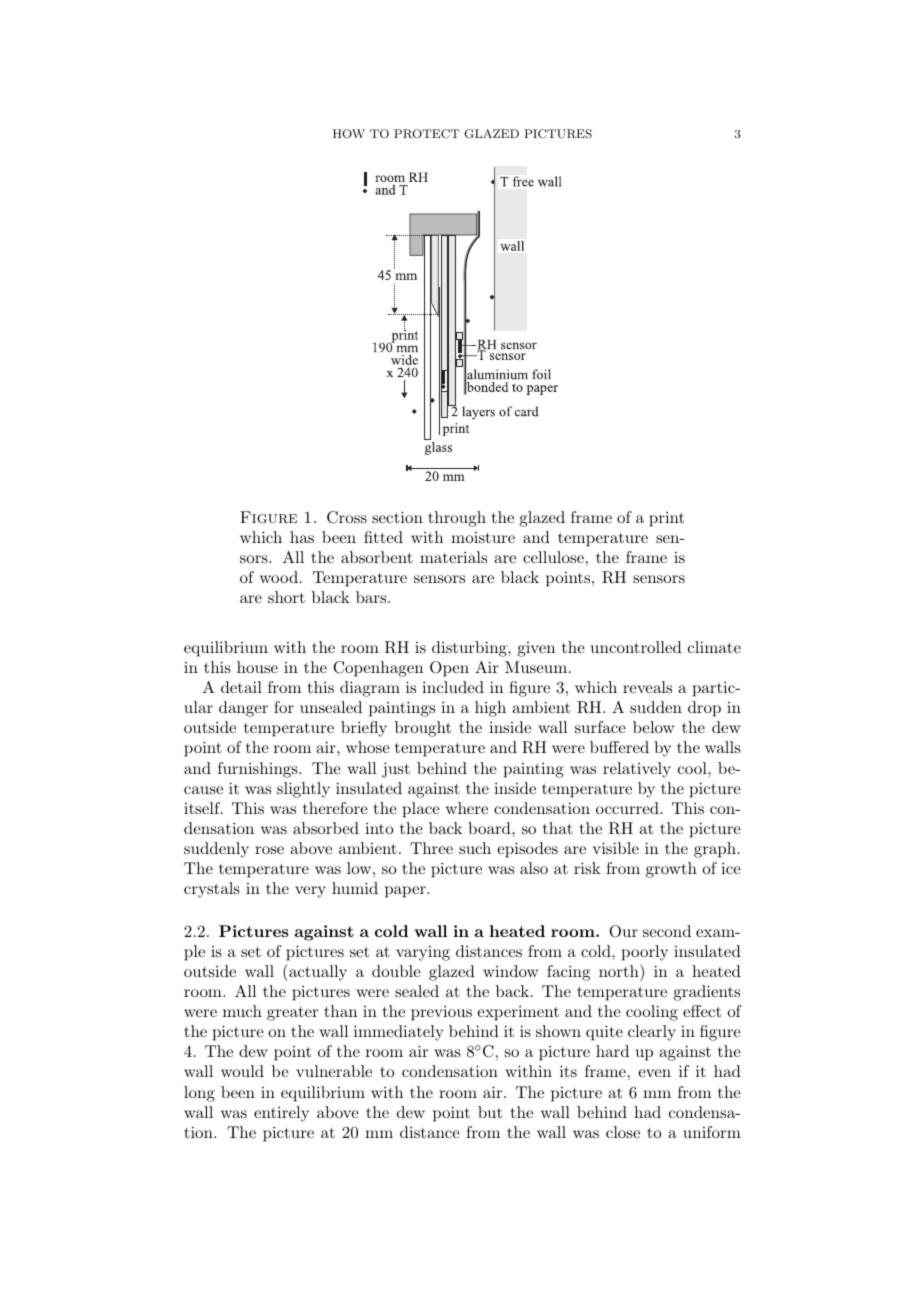  Describe the element at coordinates (623, 1132) in the screenshot. I see `close` at that location.
